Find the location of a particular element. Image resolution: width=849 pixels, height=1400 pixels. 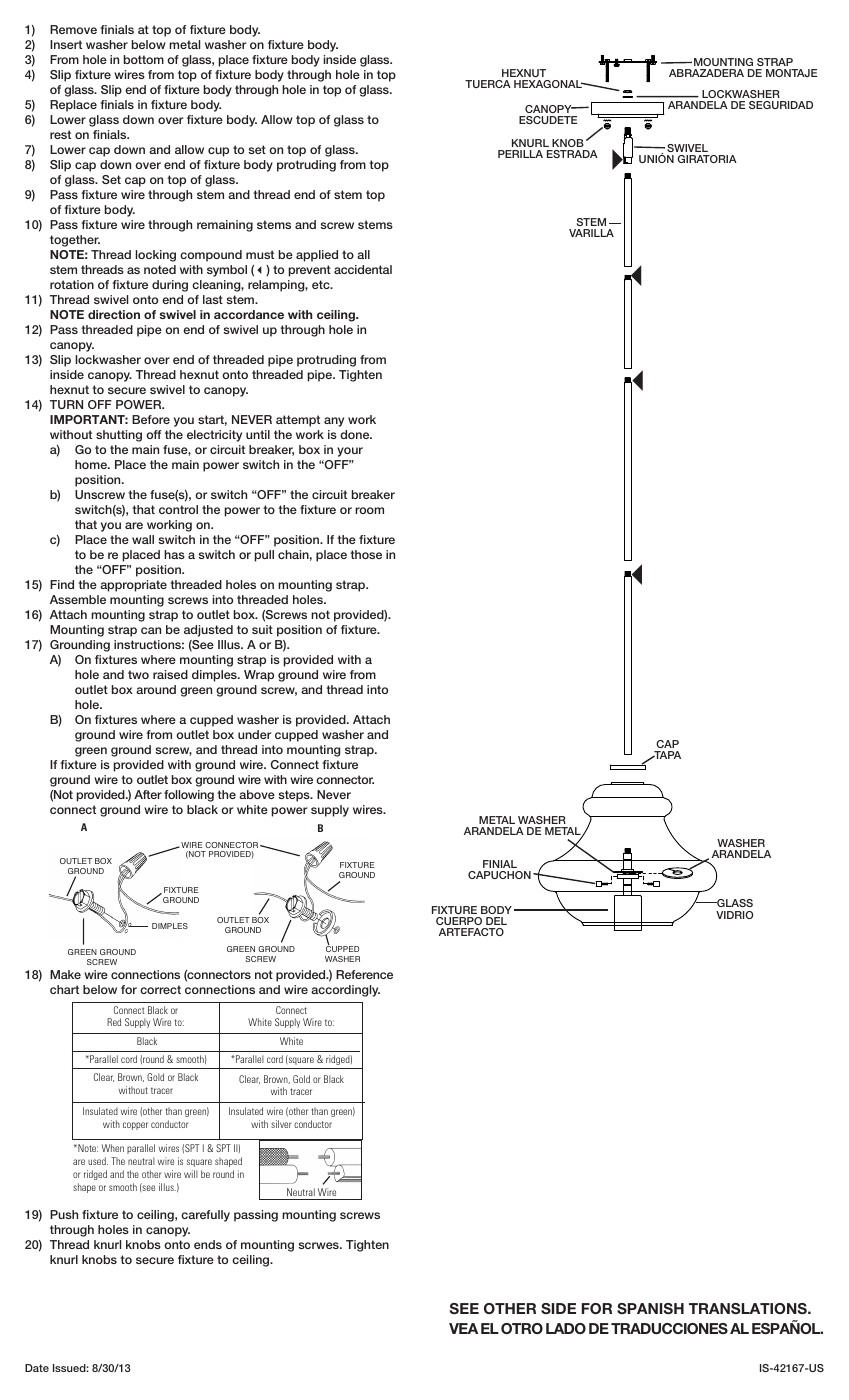

applied is located at coordinates (317, 256).
